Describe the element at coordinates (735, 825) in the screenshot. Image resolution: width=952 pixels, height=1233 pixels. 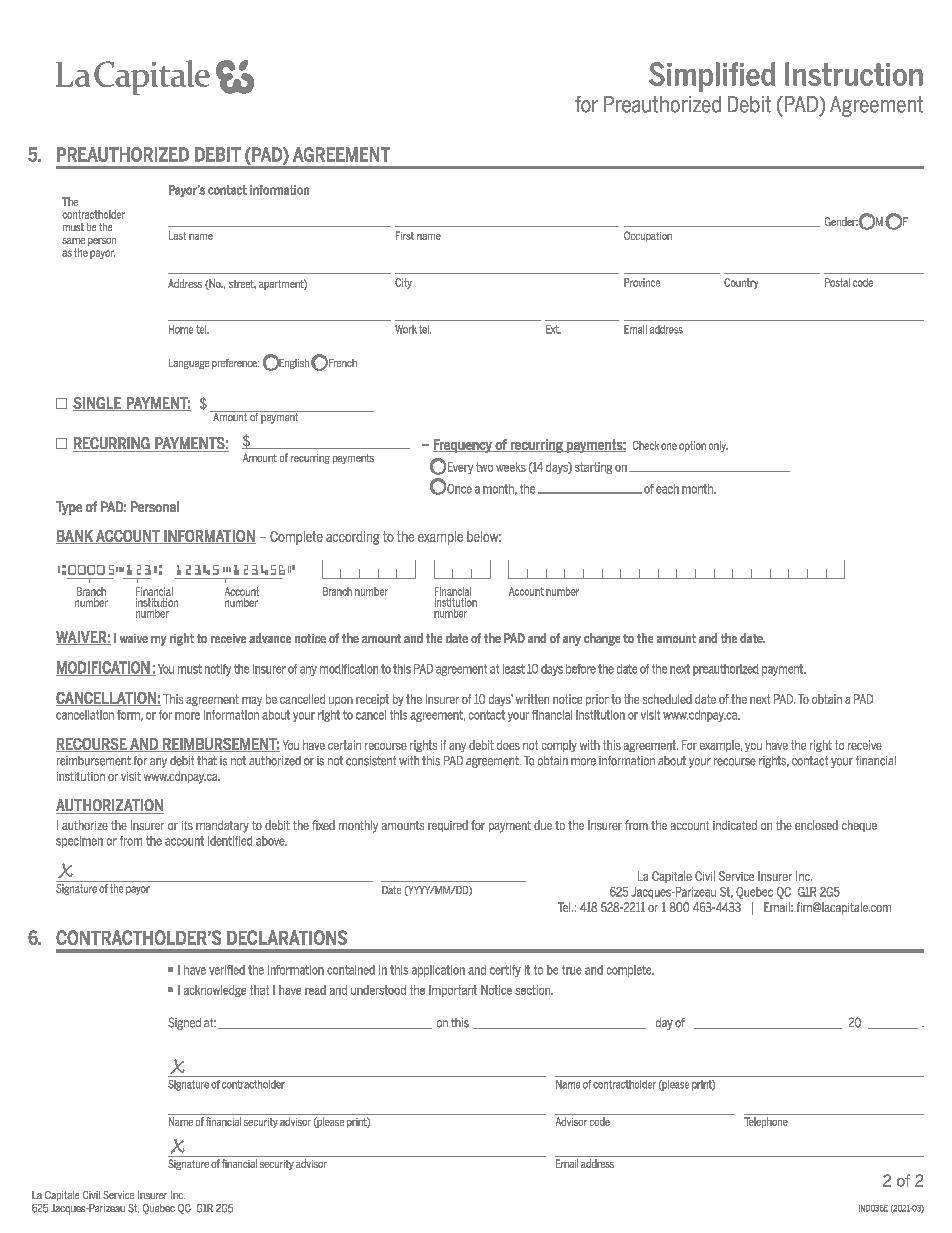
I see `indicated` at that location.
